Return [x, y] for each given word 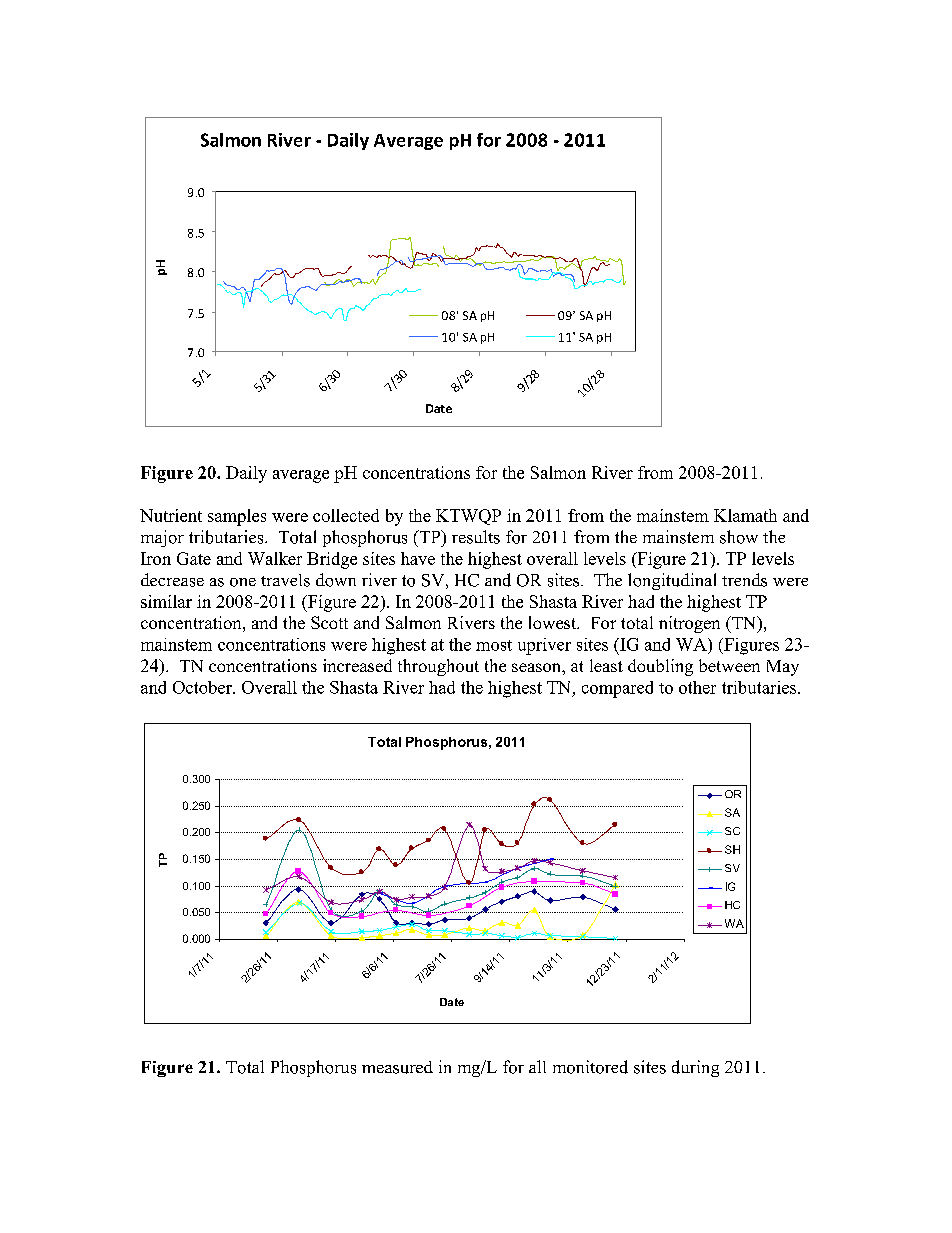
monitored [590, 1067]
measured [397, 1067]
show [739, 537]
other [697, 687]
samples [237, 517]
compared [617, 689]
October [203, 687]
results [476, 537]
